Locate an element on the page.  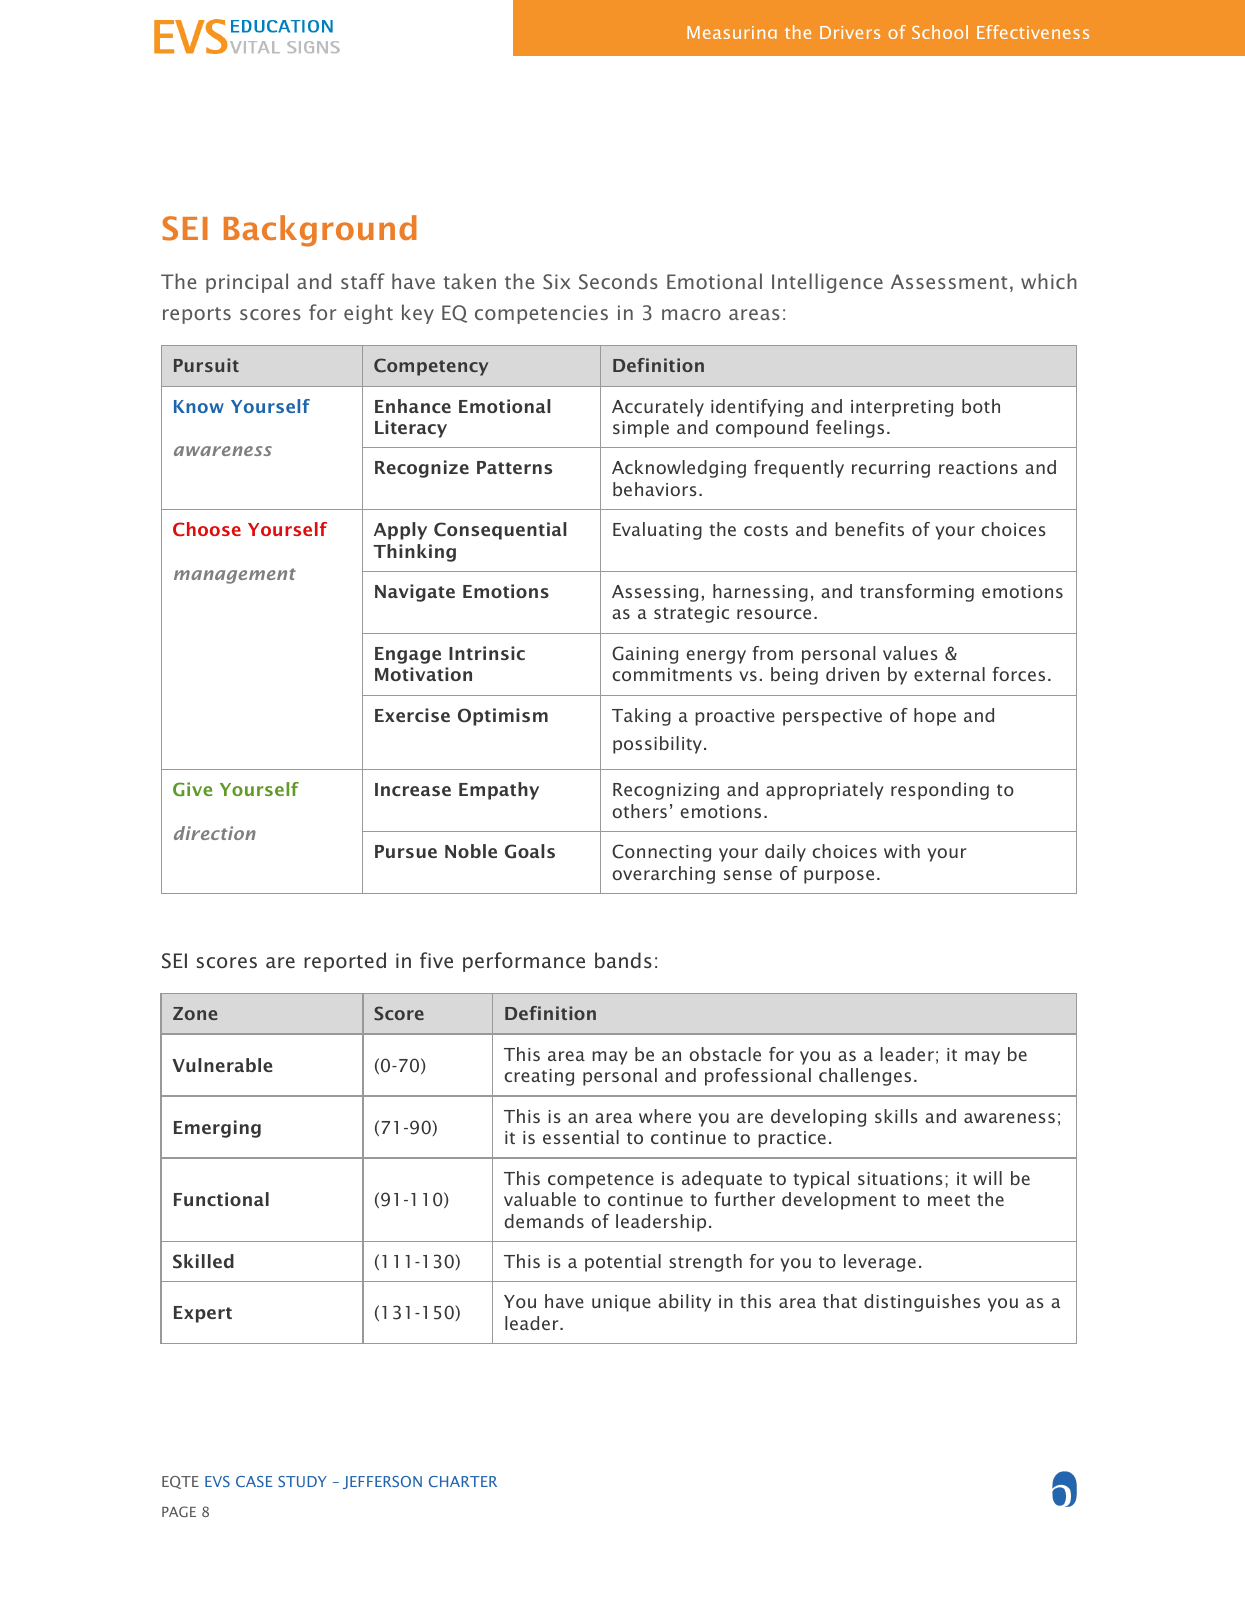
CHARTER is located at coordinates (463, 1481).
